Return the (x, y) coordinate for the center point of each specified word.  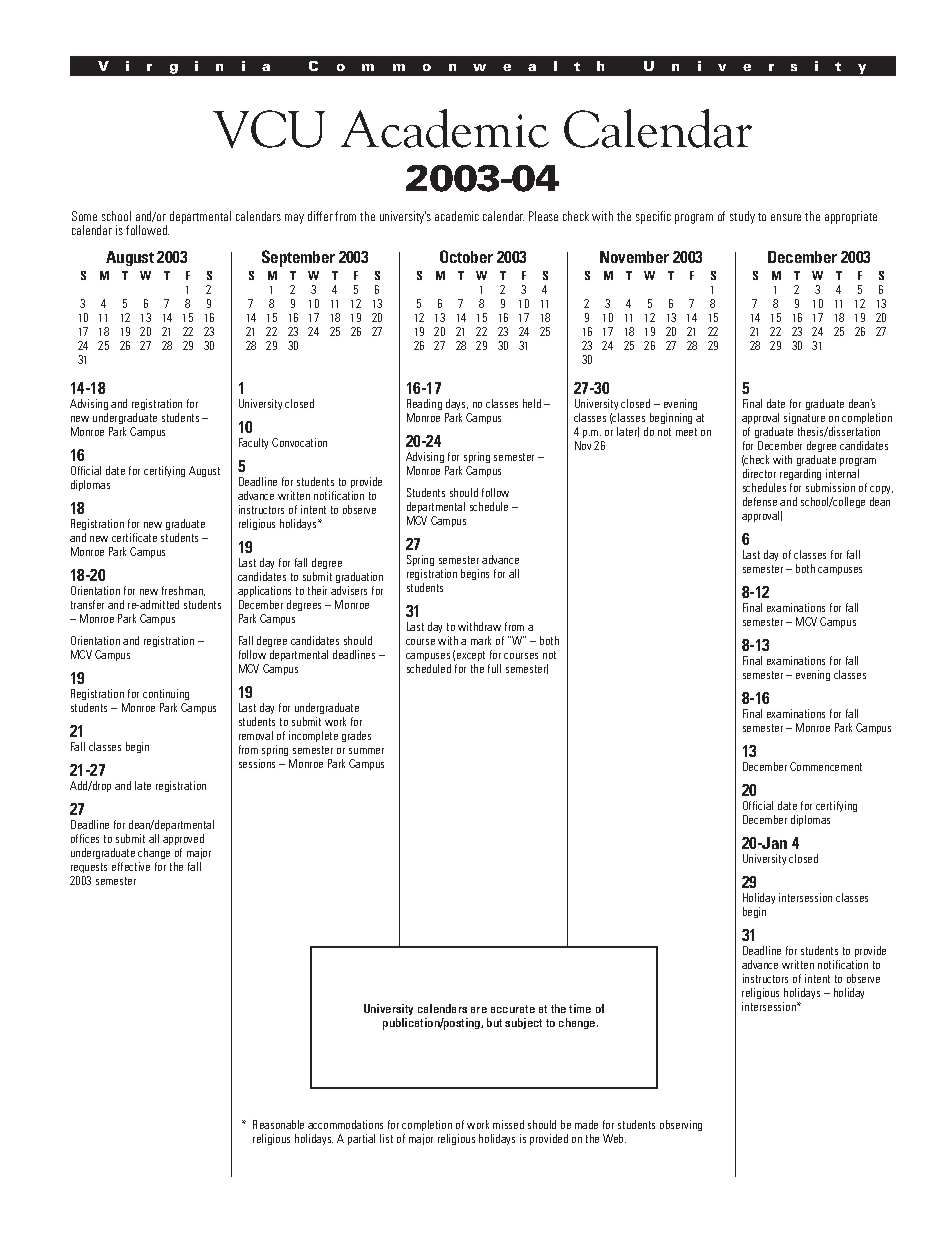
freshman (183, 591)
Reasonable (278, 1124)
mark (481, 640)
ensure (786, 217)
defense (760, 501)
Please (543, 216)
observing (681, 1125)
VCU (269, 129)
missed (508, 1124)
